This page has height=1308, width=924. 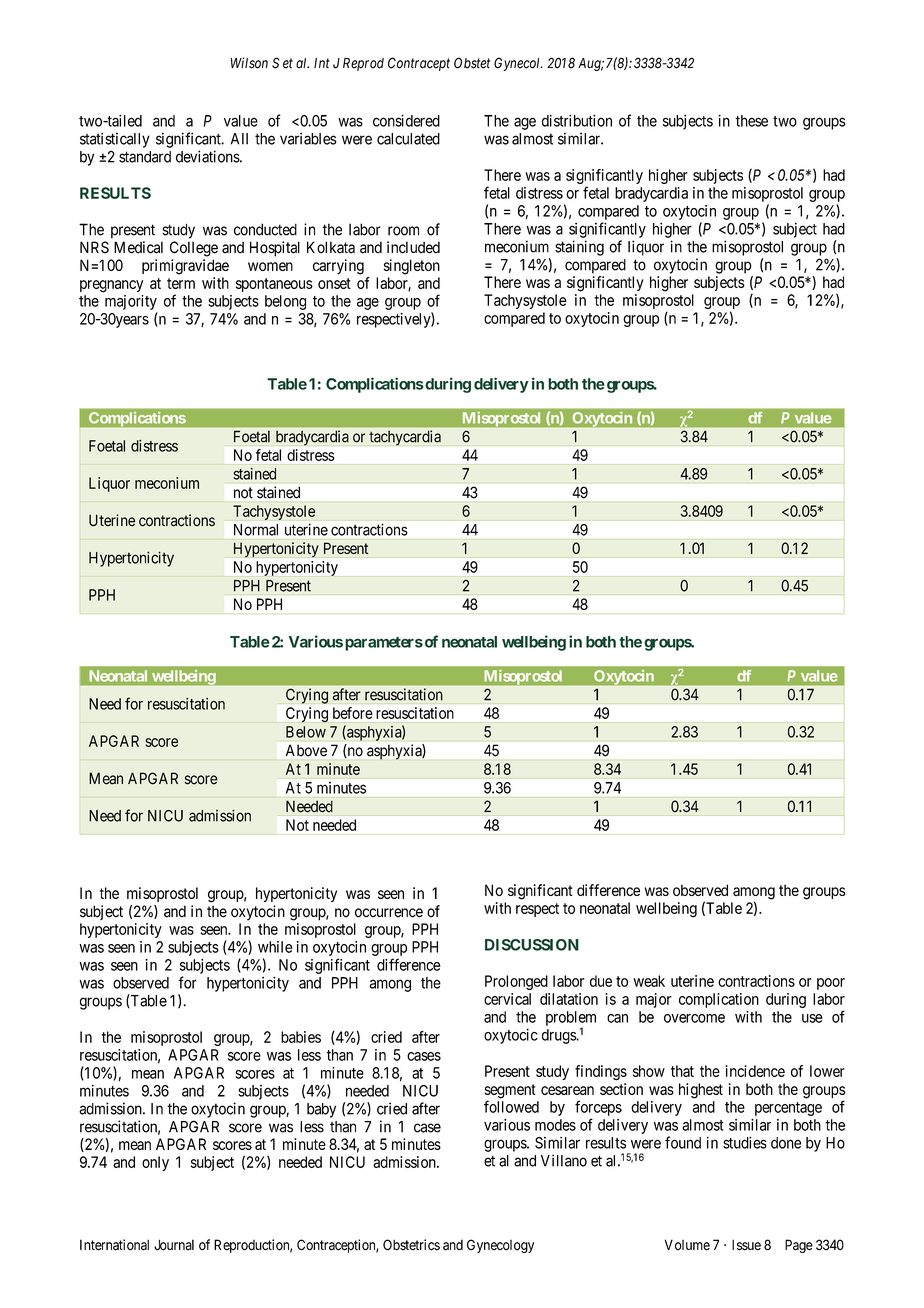 What do you see at coordinates (174, 1245) in the page?
I see `Journal` at bounding box center [174, 1245].
